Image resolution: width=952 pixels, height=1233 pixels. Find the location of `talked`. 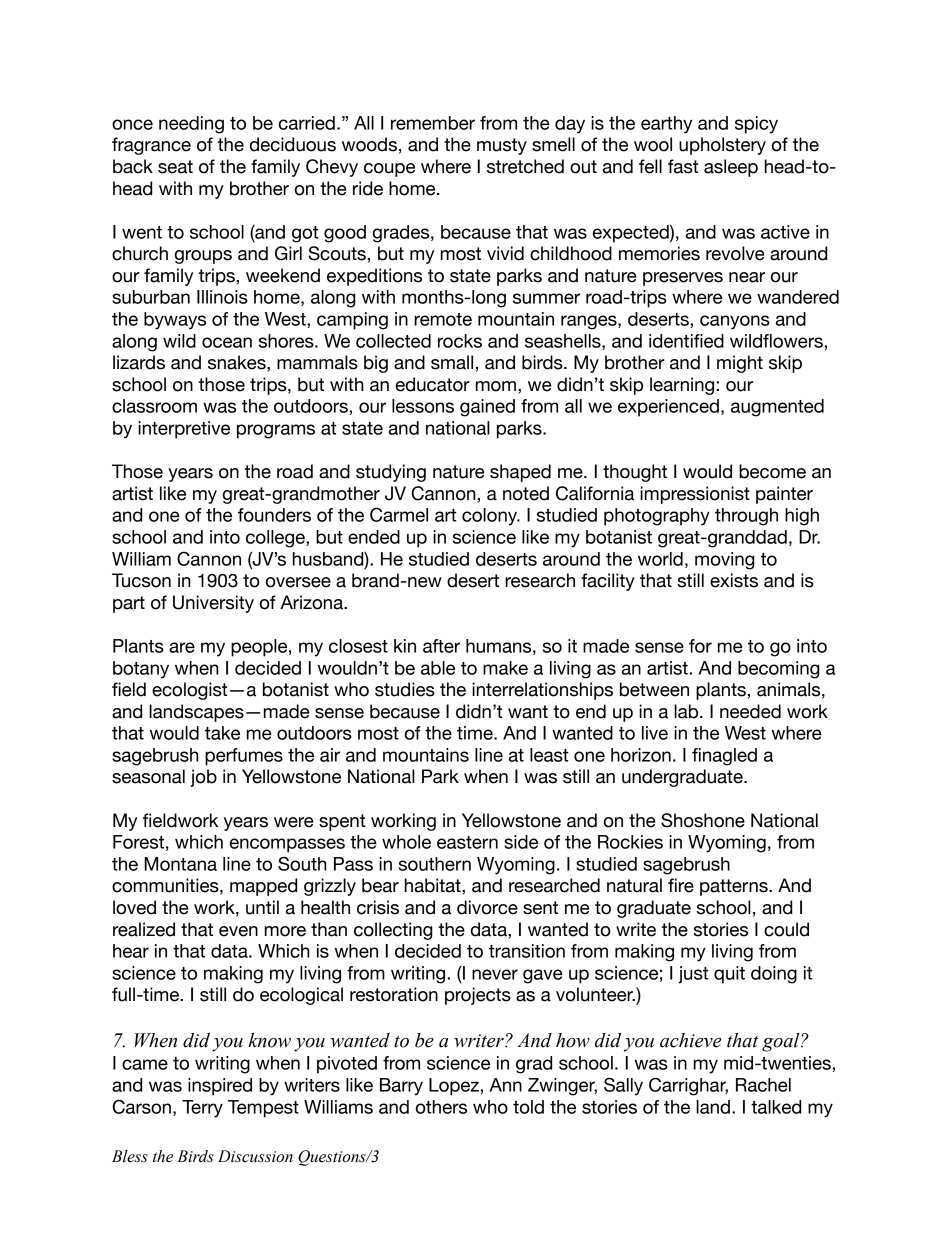

talked is located at coordinates (776, 1107).
